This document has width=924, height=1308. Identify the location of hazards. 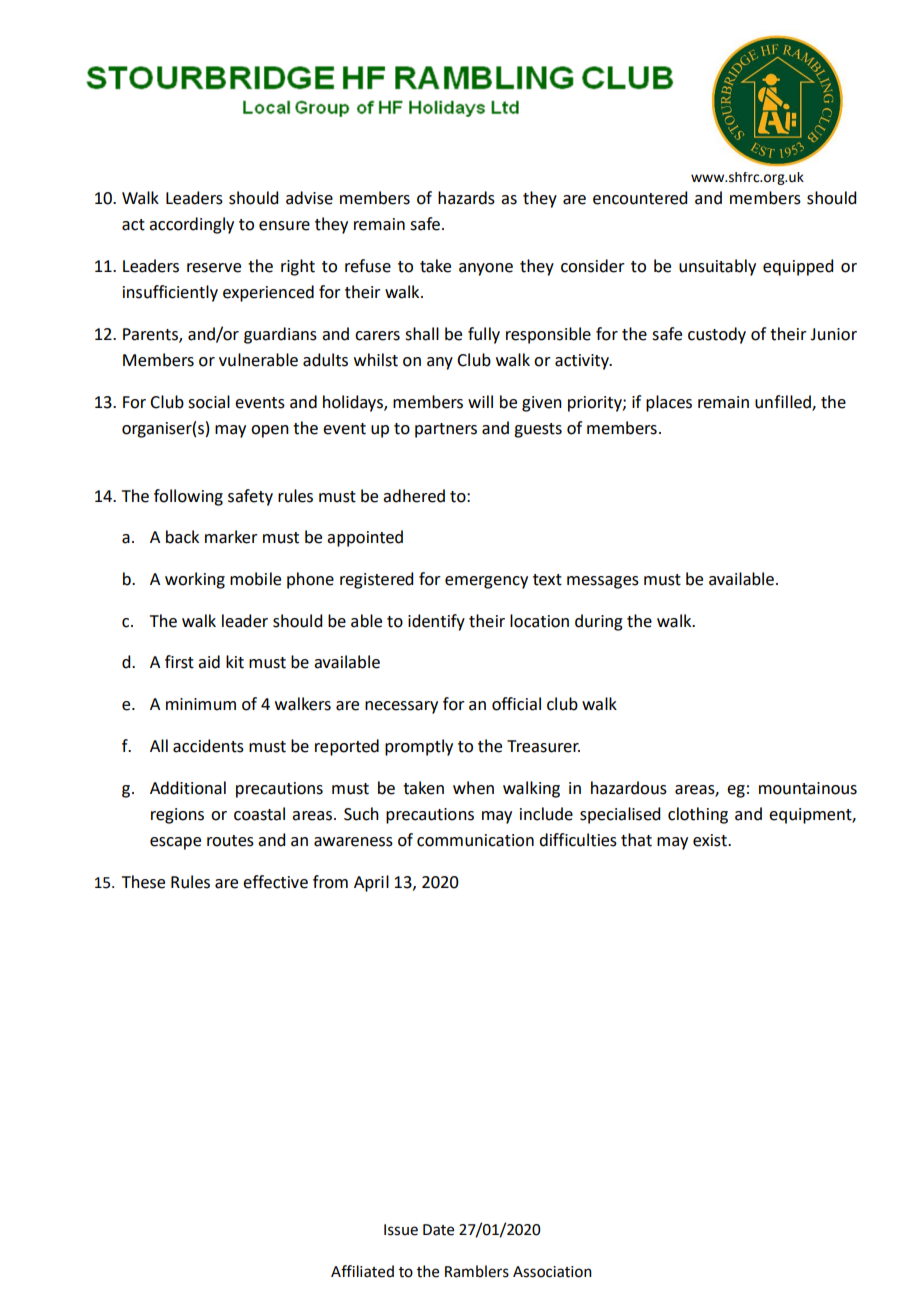
(466, 198).
